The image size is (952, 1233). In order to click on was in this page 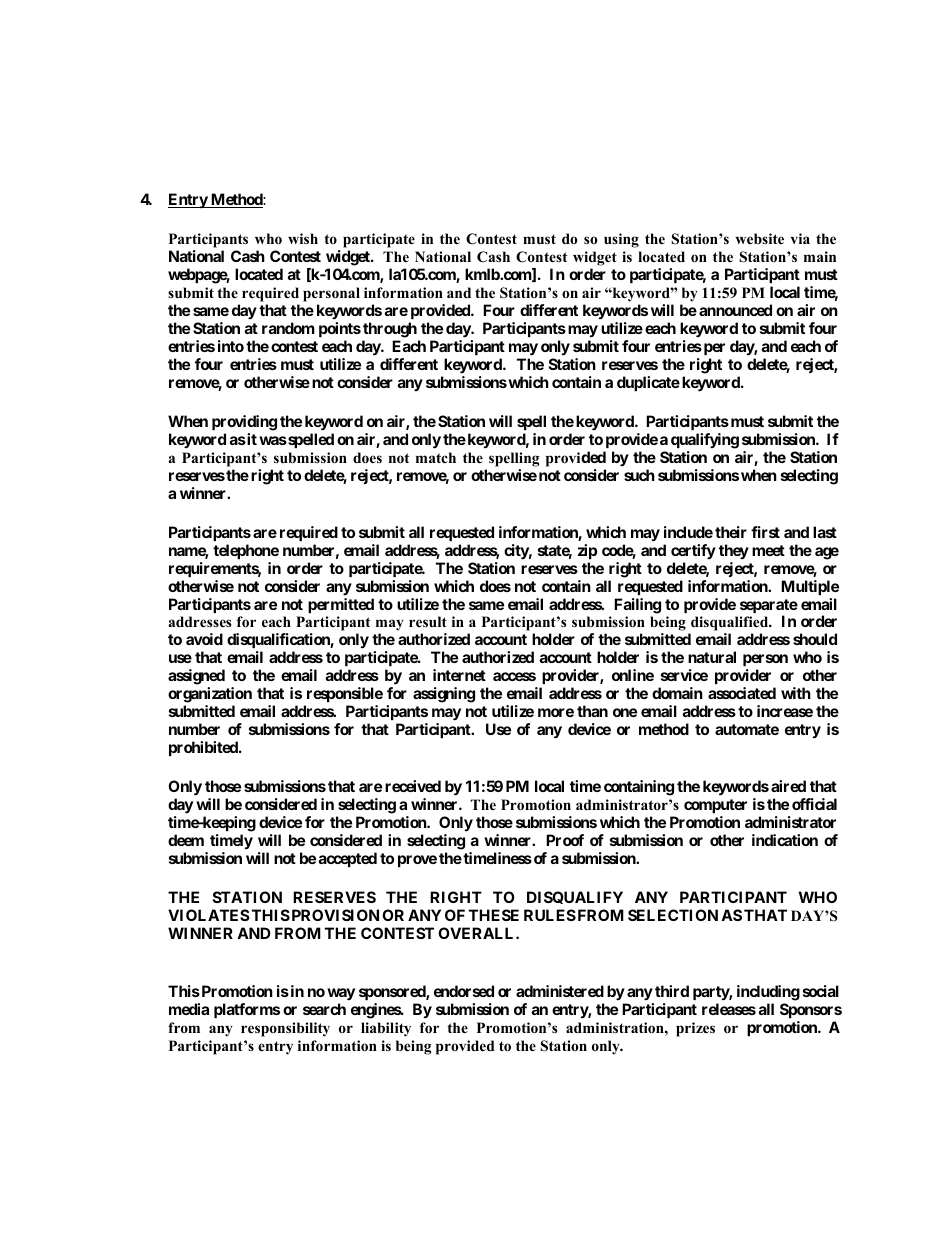, I will do `click(273, 440)`.
